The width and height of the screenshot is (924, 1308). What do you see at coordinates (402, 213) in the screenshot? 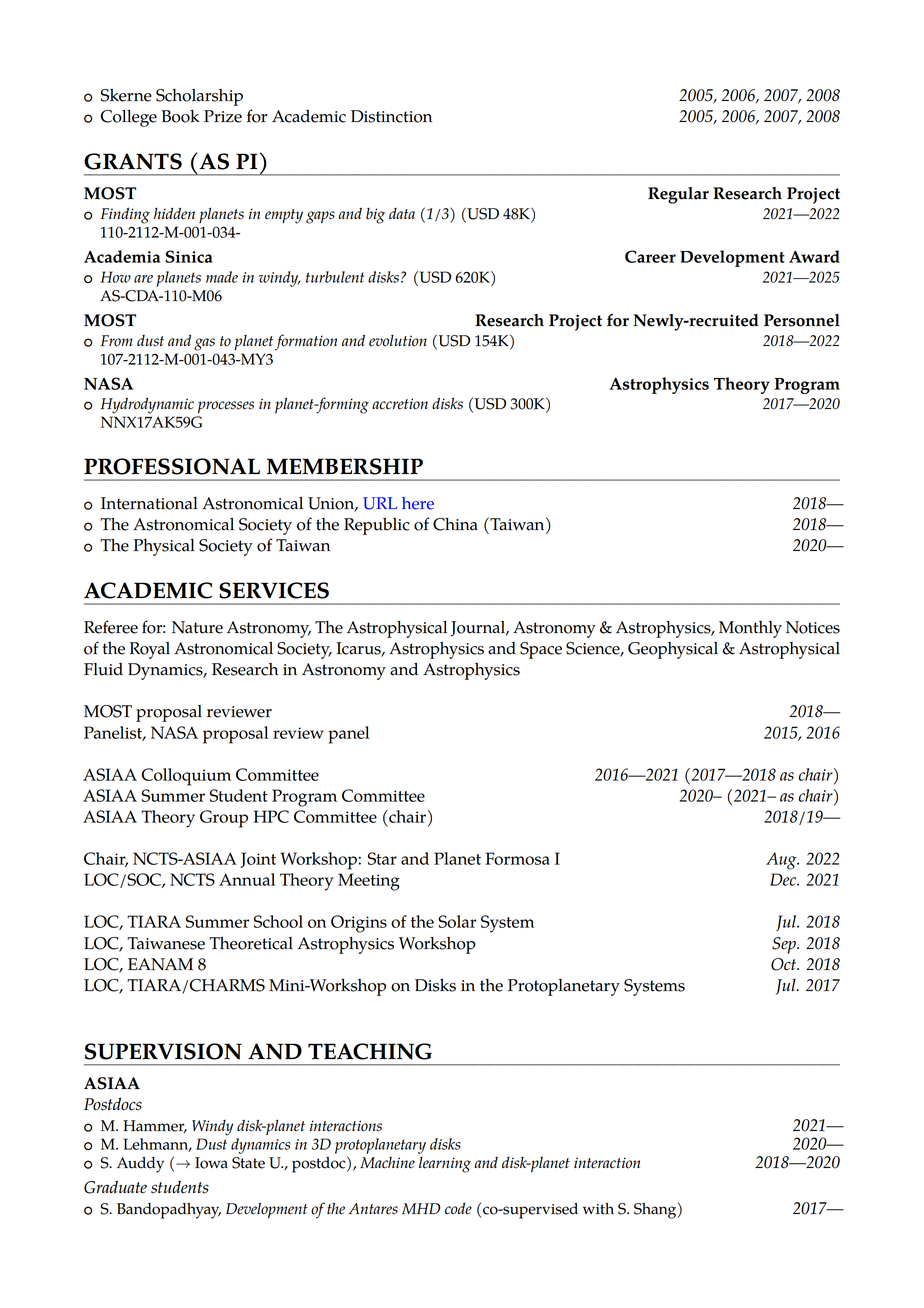
I see `data` at bounding box center [402, 213].
